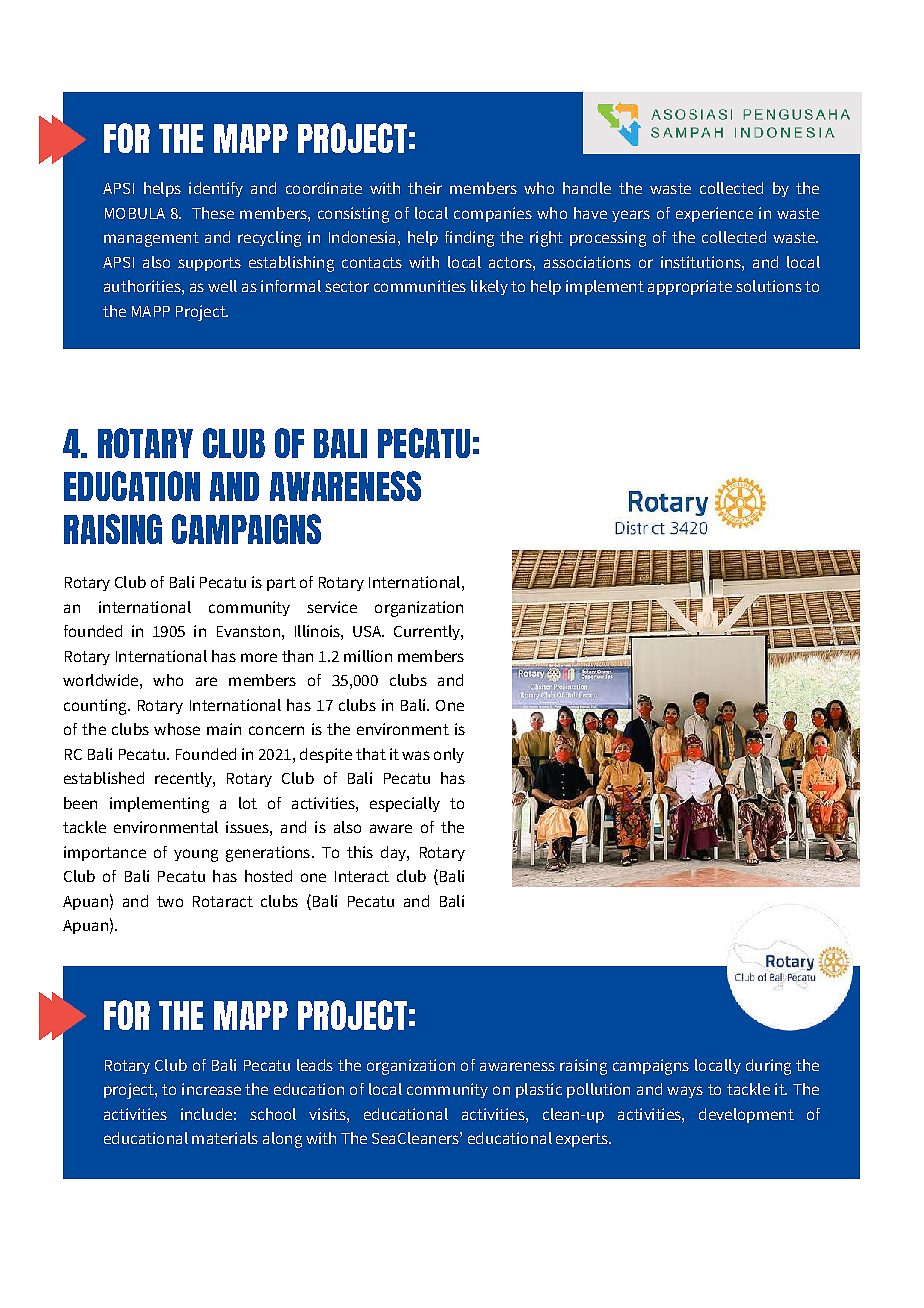 This image has width=924, height=1308. I want to click on visits, so click(328, 1114).
